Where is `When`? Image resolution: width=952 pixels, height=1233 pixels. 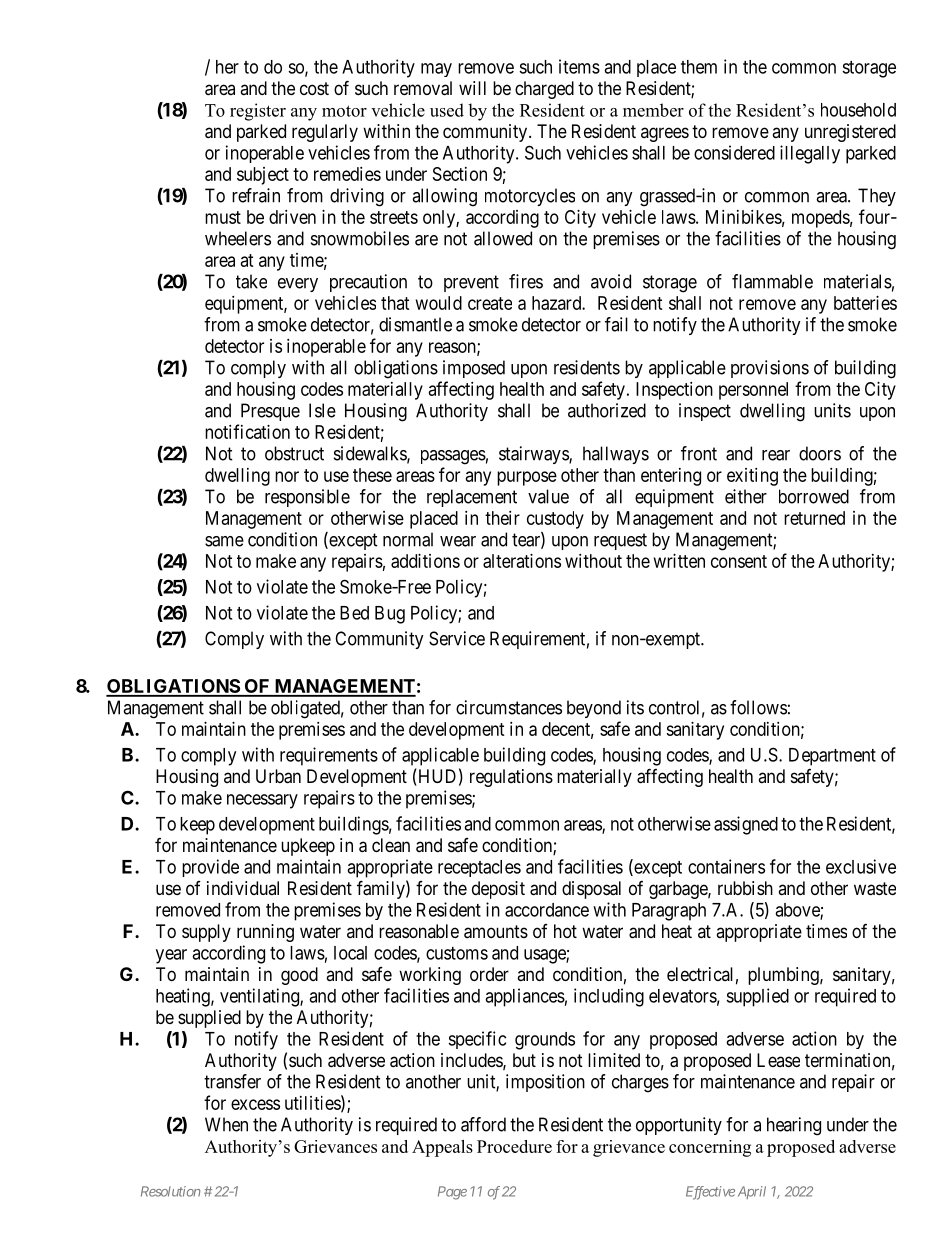
When is located at coordinates (226, 1124).
